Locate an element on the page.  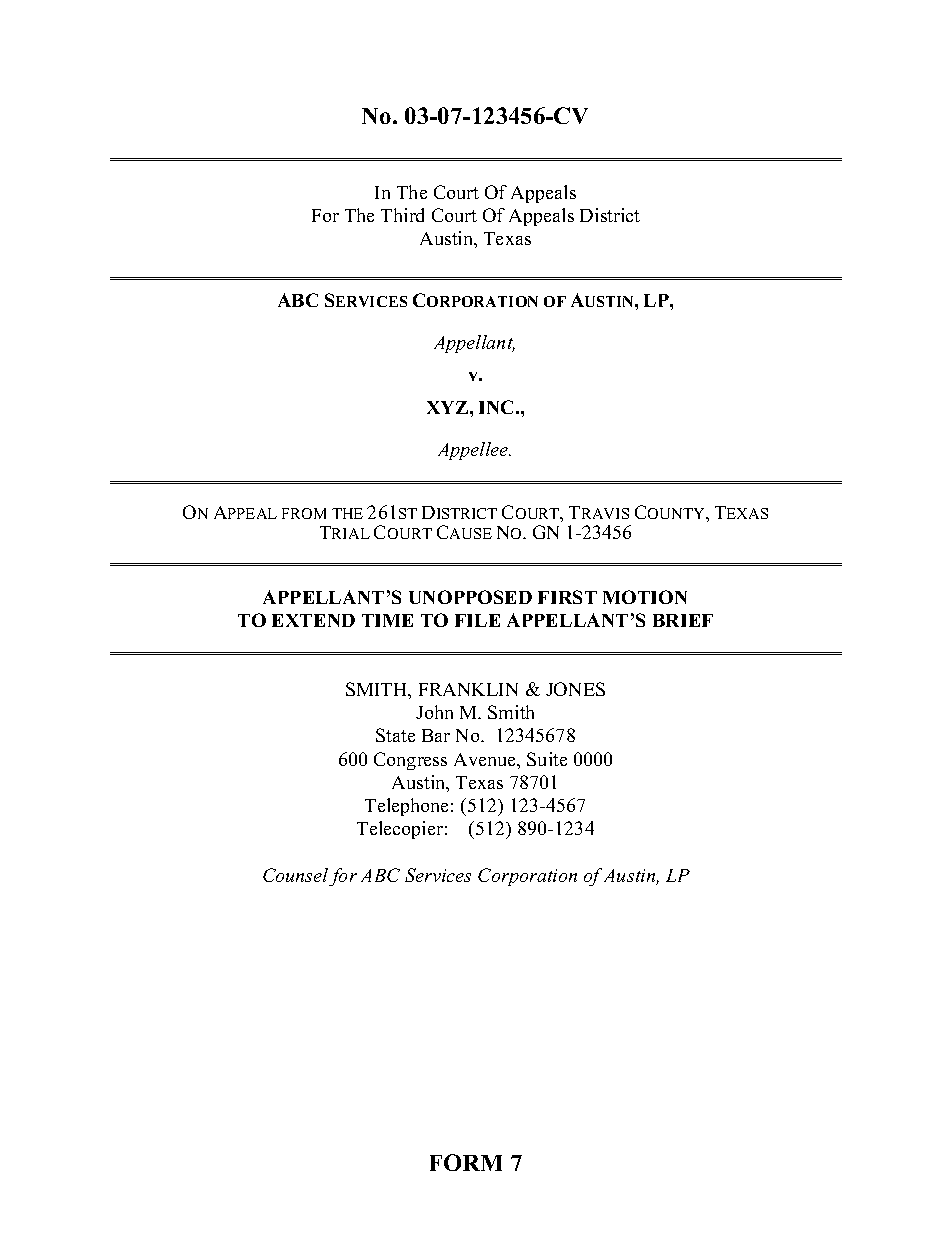
Counsel is located at coordinates (295, 875).
